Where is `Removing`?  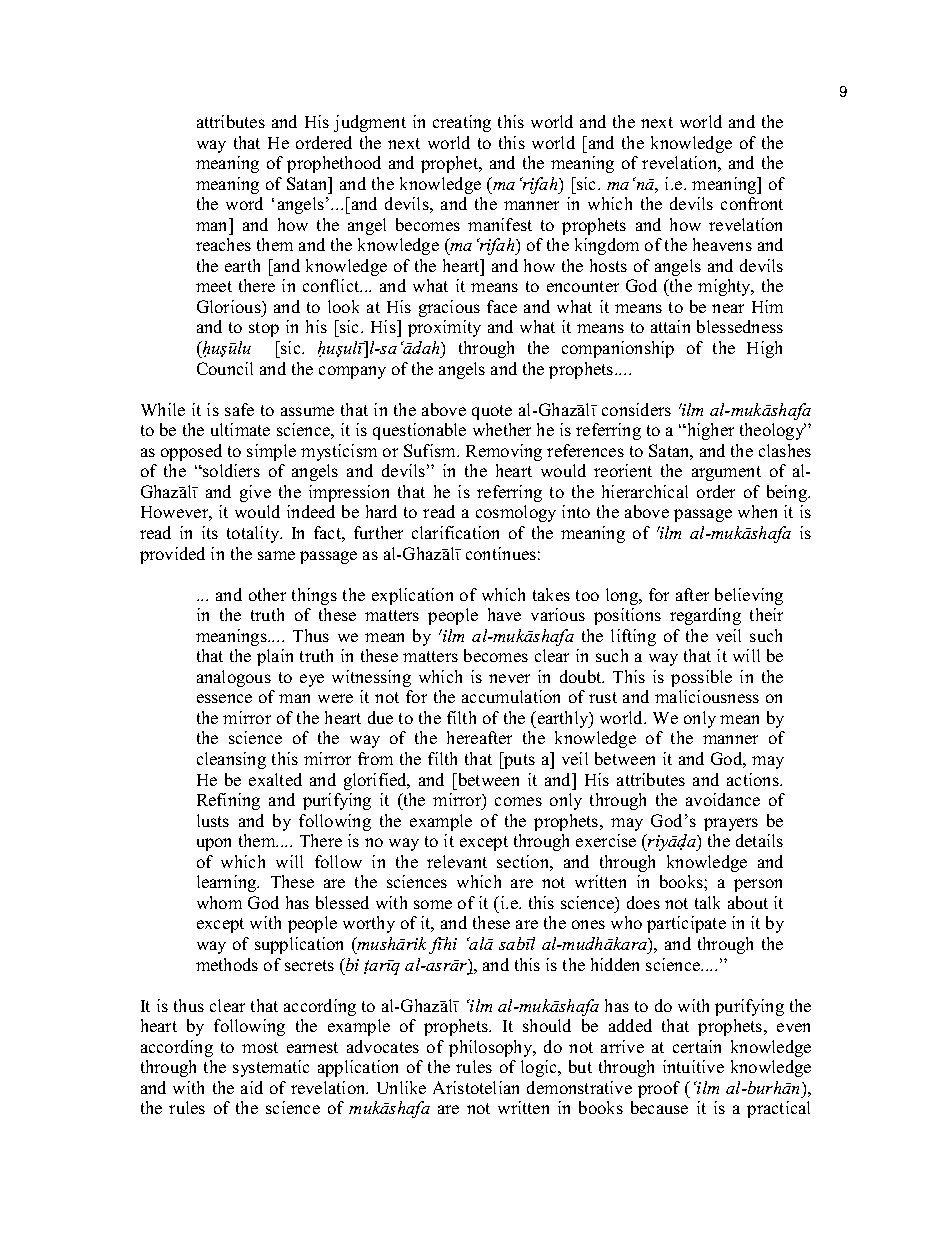 Removing is located at coordinates (504, 452).
